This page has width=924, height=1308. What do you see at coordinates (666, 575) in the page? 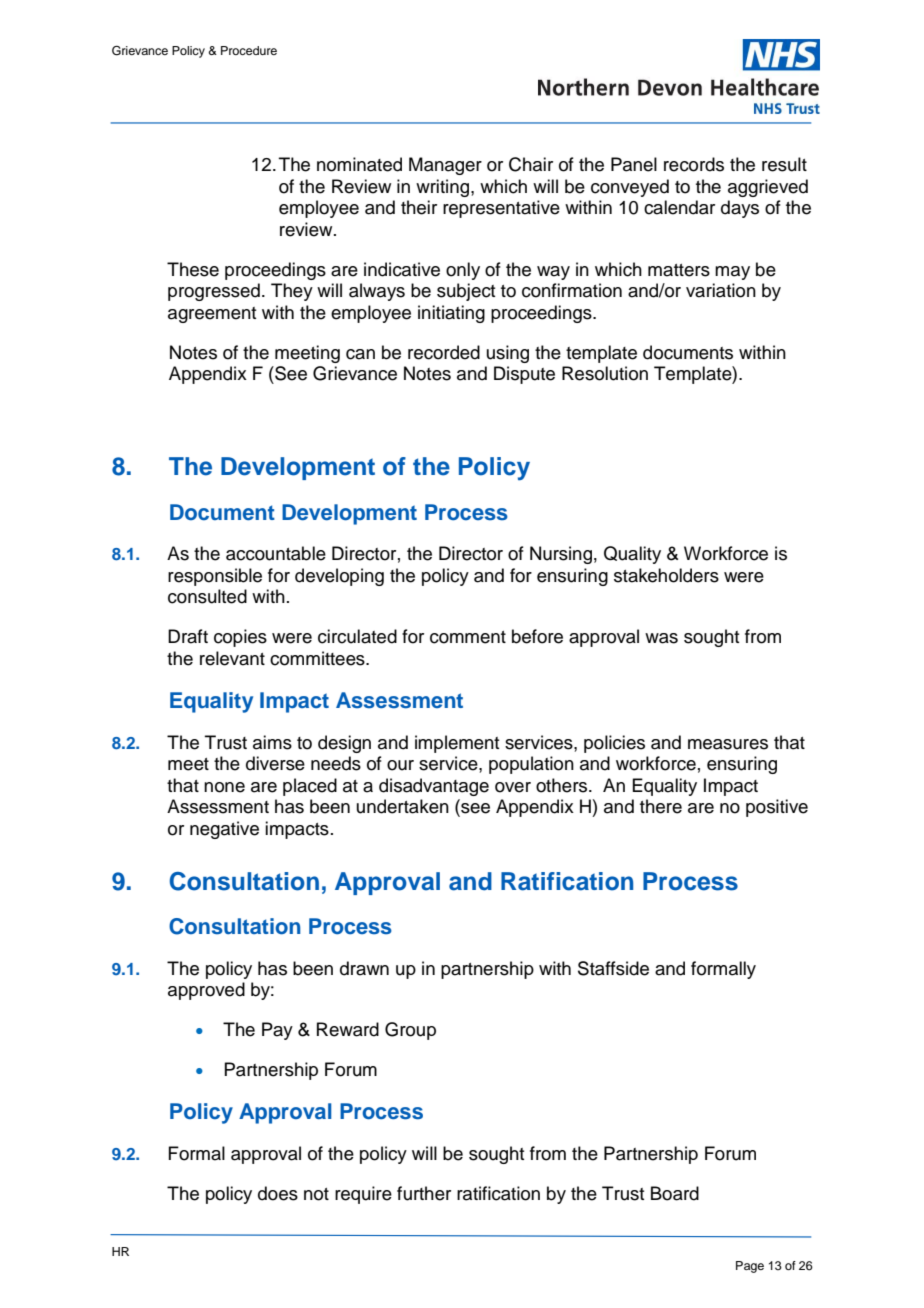
I see `stakeholders` at bounding box center [666, 575].
